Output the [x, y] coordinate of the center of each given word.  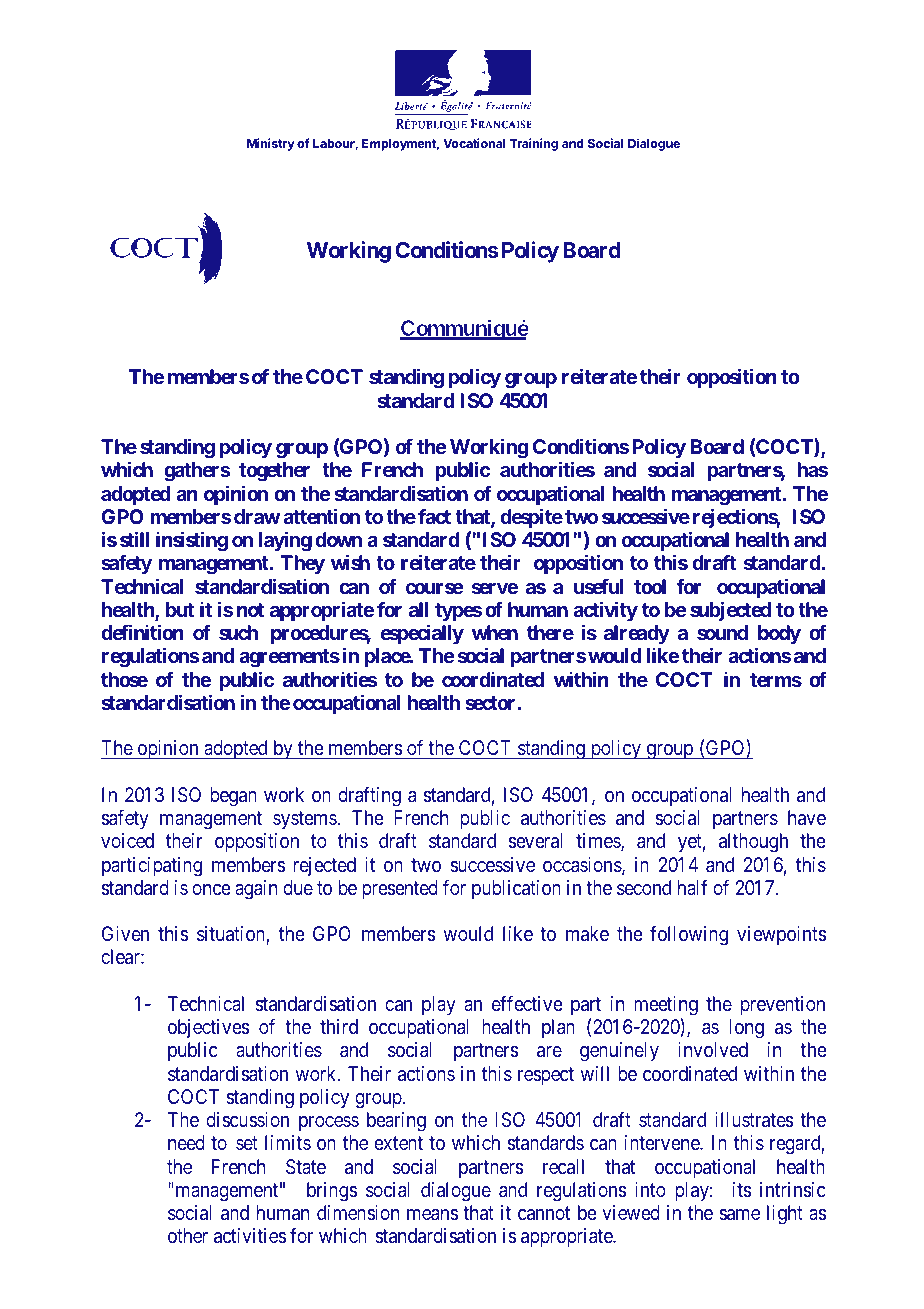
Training [534, 144]
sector [491, 703]
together [274, 472]
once [211, 889]
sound [722, 632]
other [188, 1235]
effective [527, 1003]
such [238, 632]
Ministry [271, 144]
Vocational [474, 143]
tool [650, 586]
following [689, 935]
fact [434, 516]
